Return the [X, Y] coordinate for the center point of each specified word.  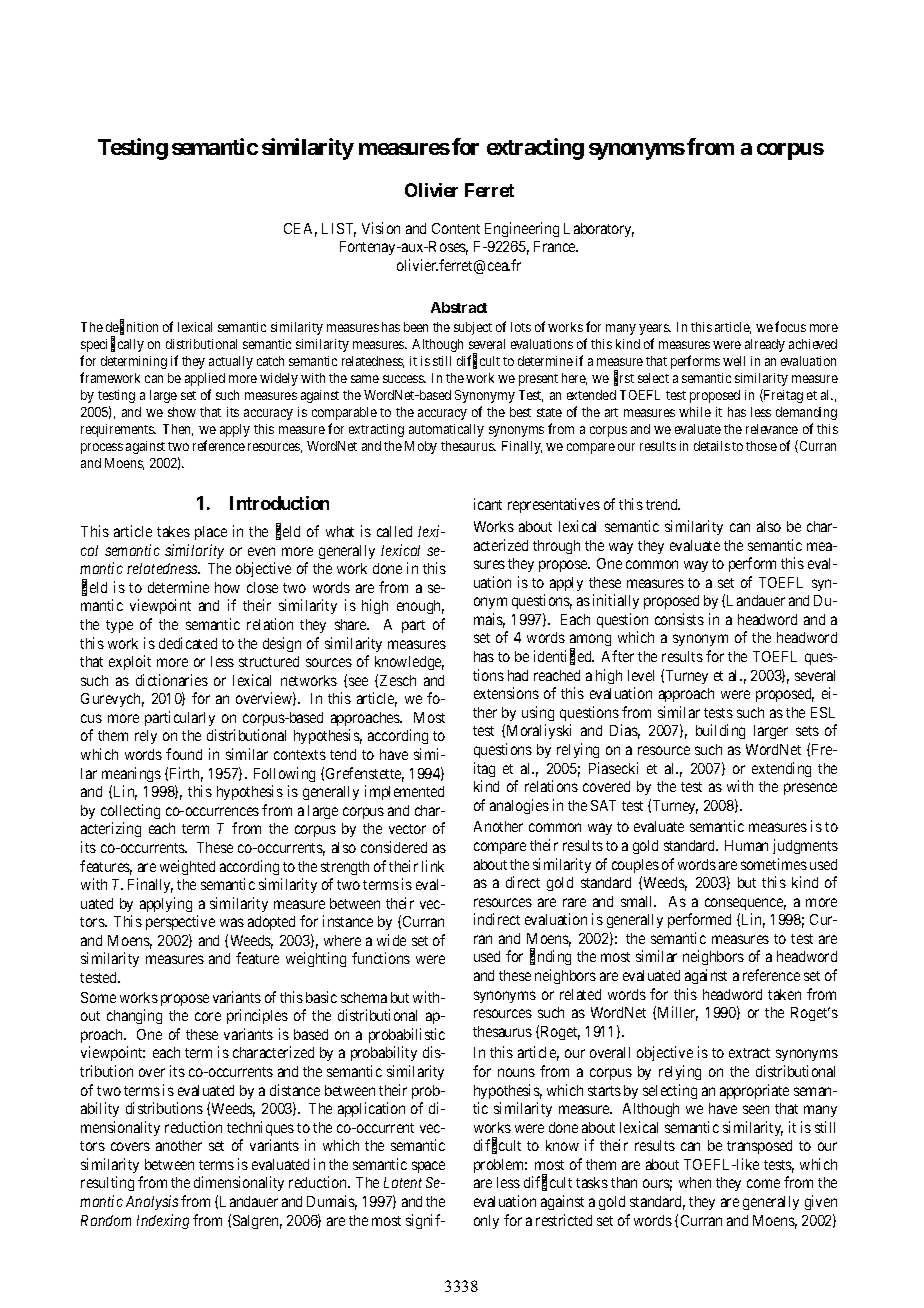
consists [679, 619]
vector [407, 829]
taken [784, 994]
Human [746, 845]
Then [178, 430]
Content [456, 228]
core [208, 1016]
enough [420, 607]
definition [132, 327]
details [712, 446]
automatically [446, 430]
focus [790, 326]
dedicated [188, 643]
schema [364, 997]
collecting [130, 811]
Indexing [163, 1221]
